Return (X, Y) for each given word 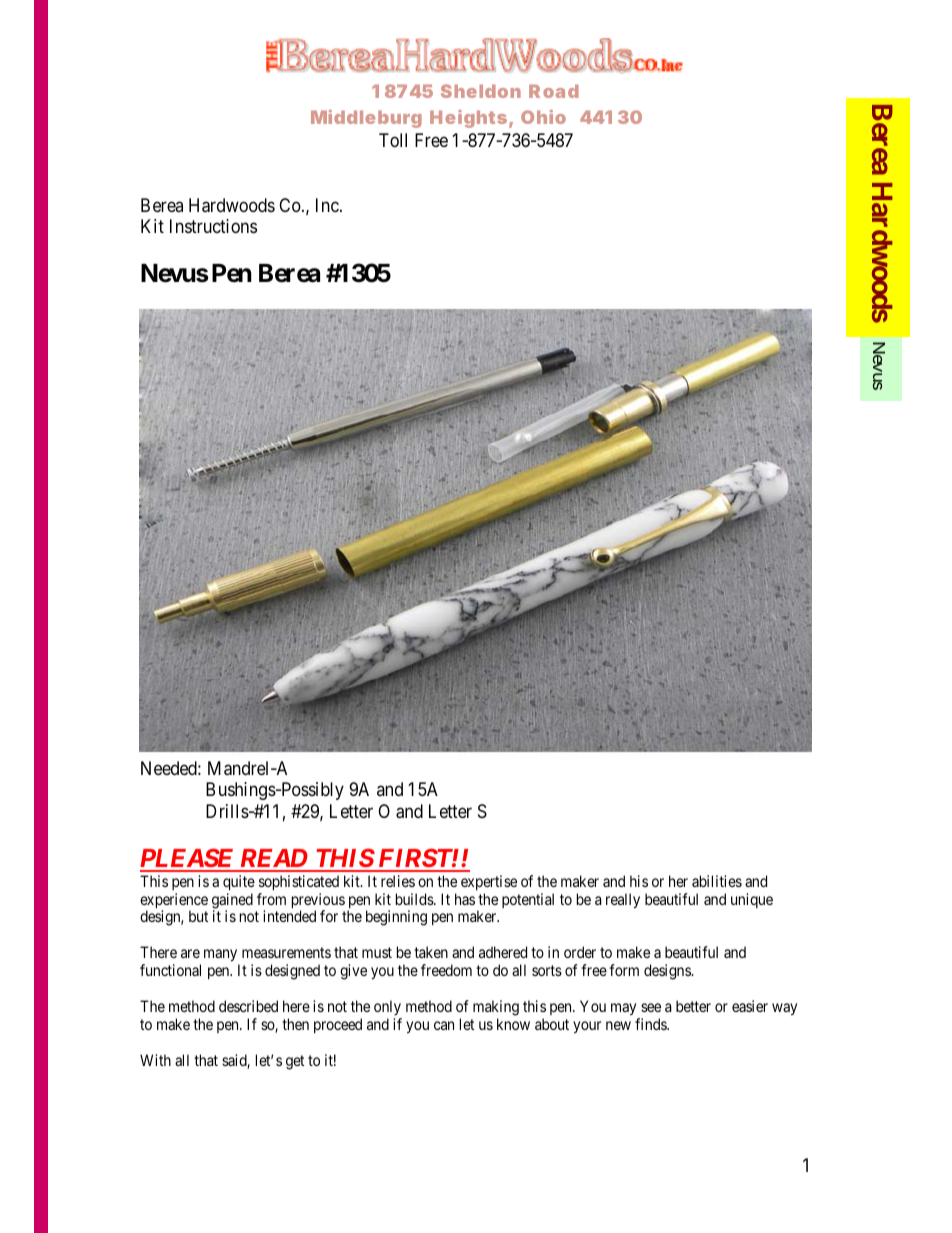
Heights (468, 119)
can (444, 1025)
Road (554, 91)
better (693, 1006)
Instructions (213, 226)
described (248, 1006)
